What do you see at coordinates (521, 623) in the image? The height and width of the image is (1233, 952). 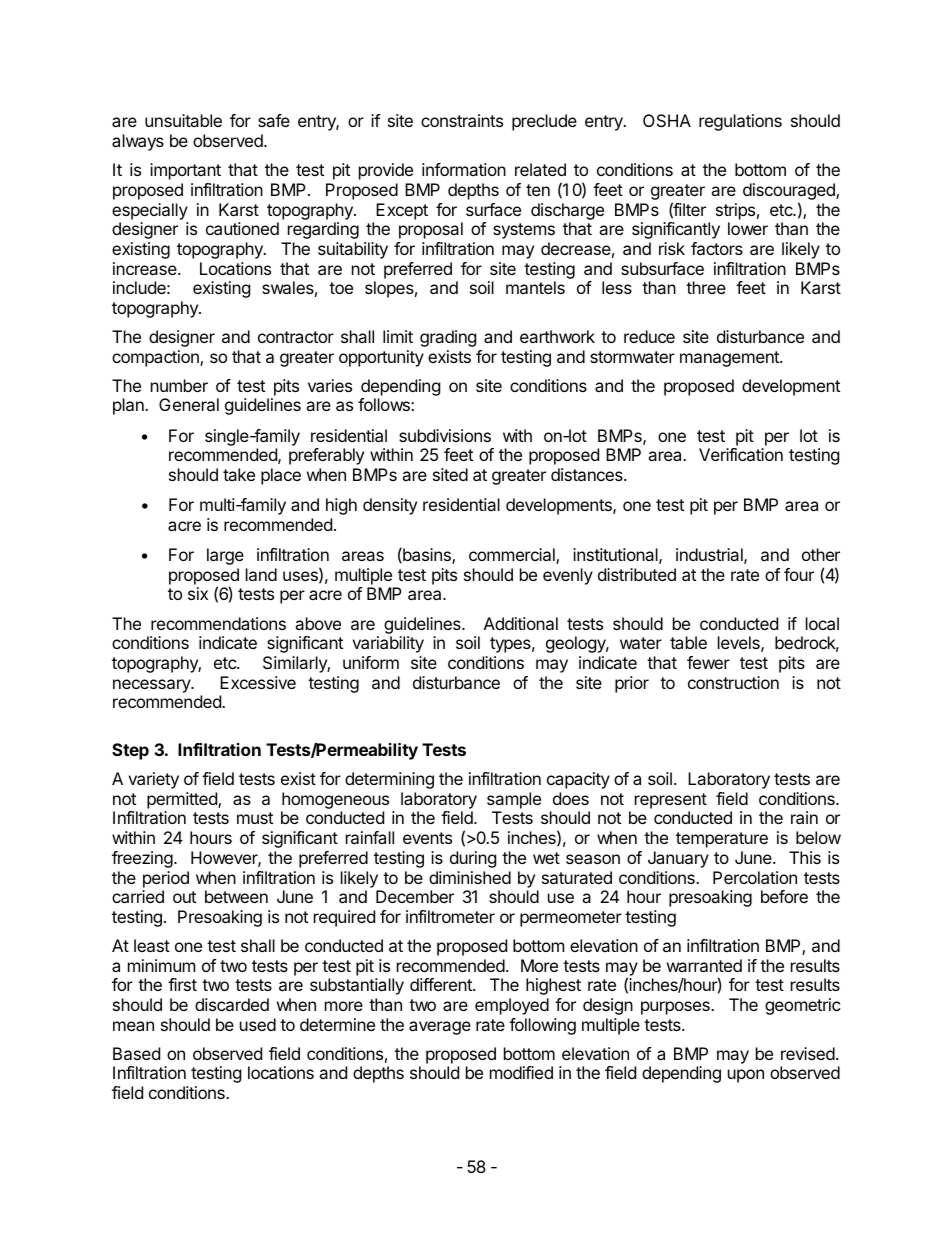 I see `Additional` at bounding box center [521, 623].
